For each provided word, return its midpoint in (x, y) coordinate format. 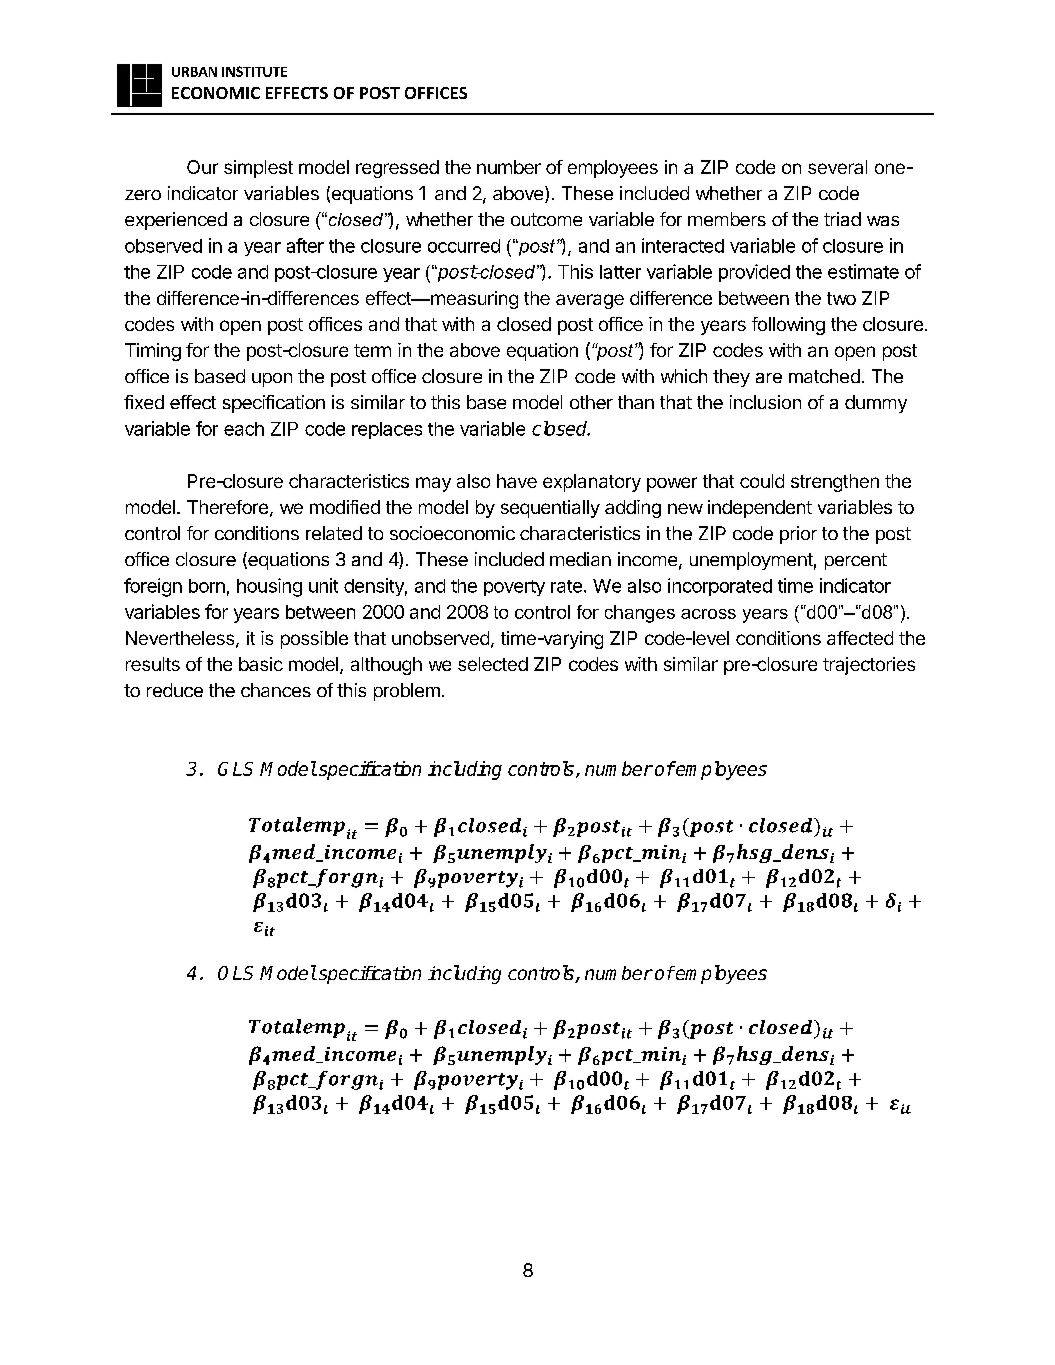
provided (754, 273)
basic (261, 664)
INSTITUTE (254, 71)
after (305, 245)
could (762, 481)
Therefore (227, 507)
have (517, 481)
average (590, 301)
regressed (397, 169)
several (837, 167)
